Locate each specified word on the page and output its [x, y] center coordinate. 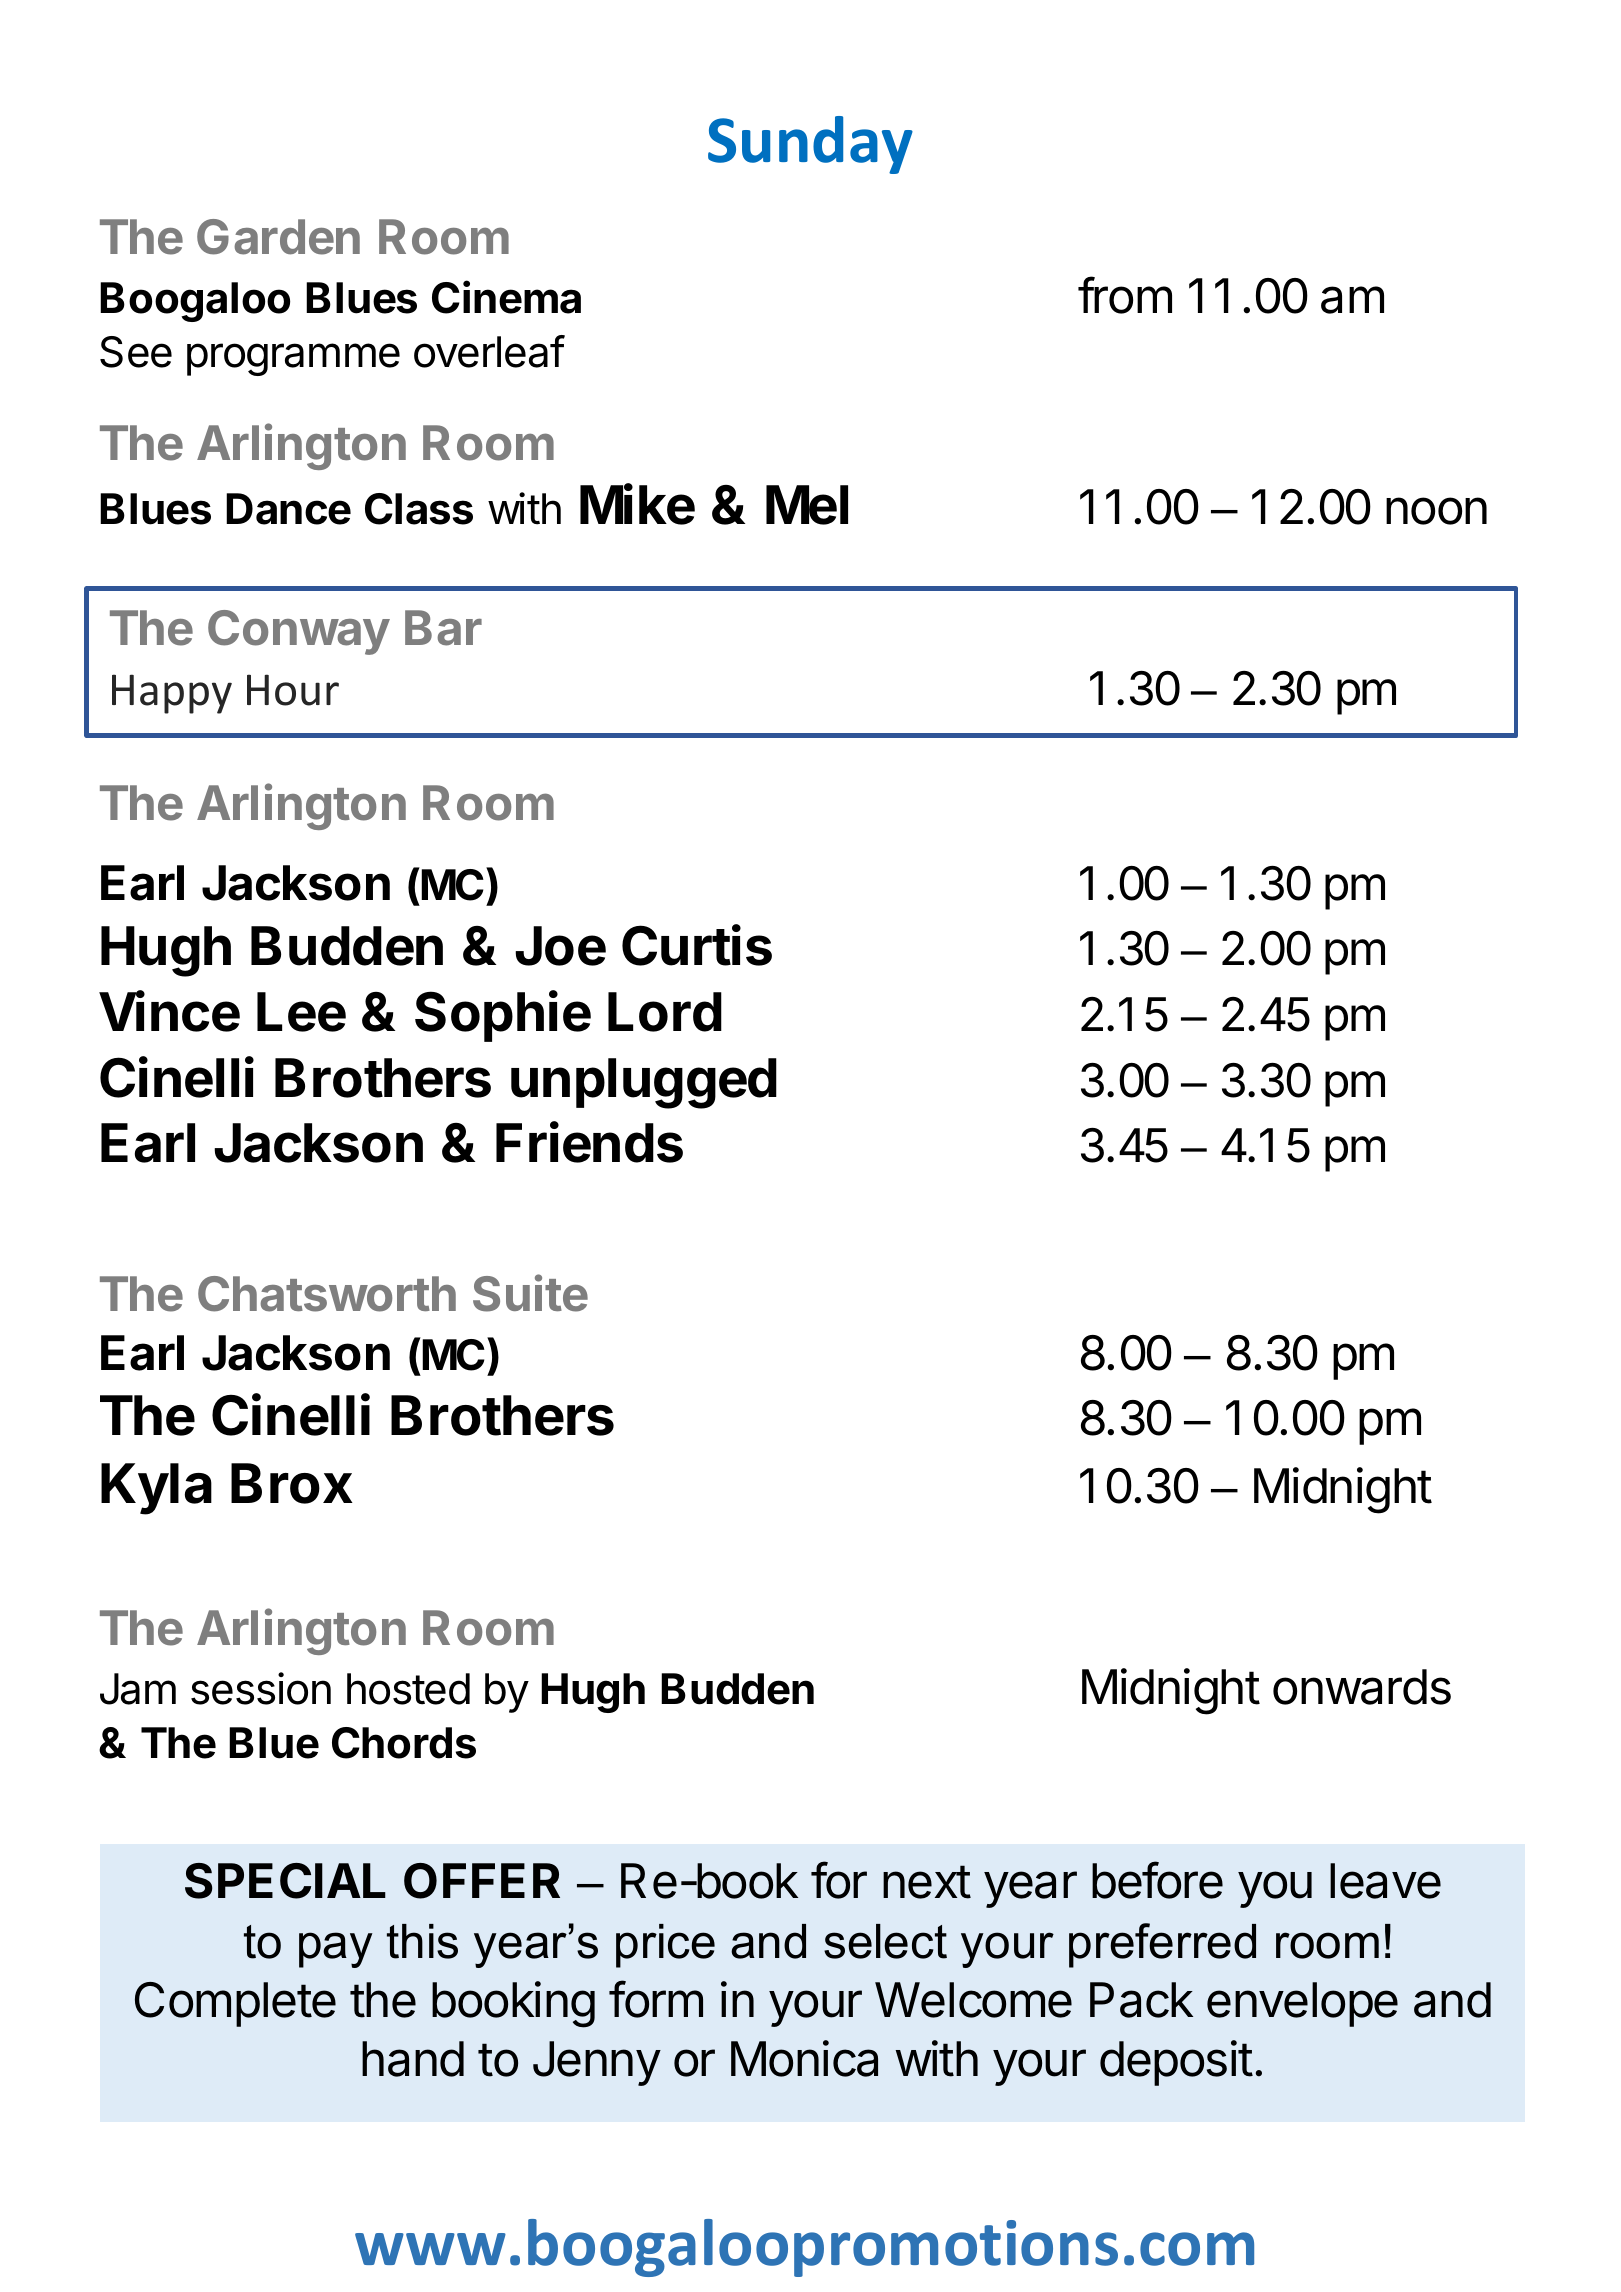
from [1125, 295]
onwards [1362, 1687]
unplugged [644, 1083]
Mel [807, 505]
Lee [301, 1012]
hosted [408, 1689]
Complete [235, 2004]
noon [1436, 511]
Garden [278, 237]
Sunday [810, 145]
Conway [299, 632]
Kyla [156, 1489]
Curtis [697, 945]
